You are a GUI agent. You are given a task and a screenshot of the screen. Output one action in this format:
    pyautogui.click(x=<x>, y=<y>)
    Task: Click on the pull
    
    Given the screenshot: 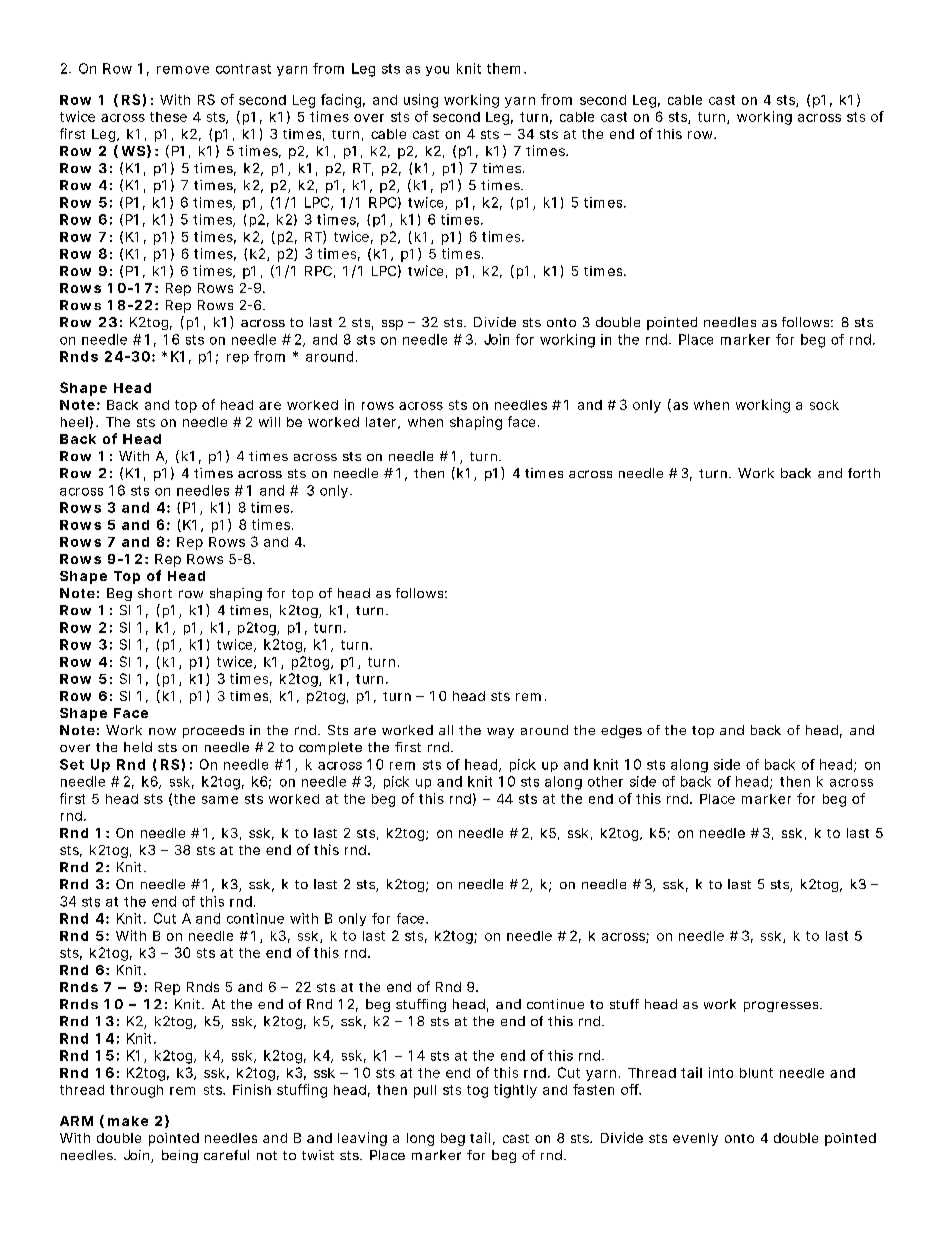 What is the action you would take?
    pyautogui.click(x=425, y=1091)
